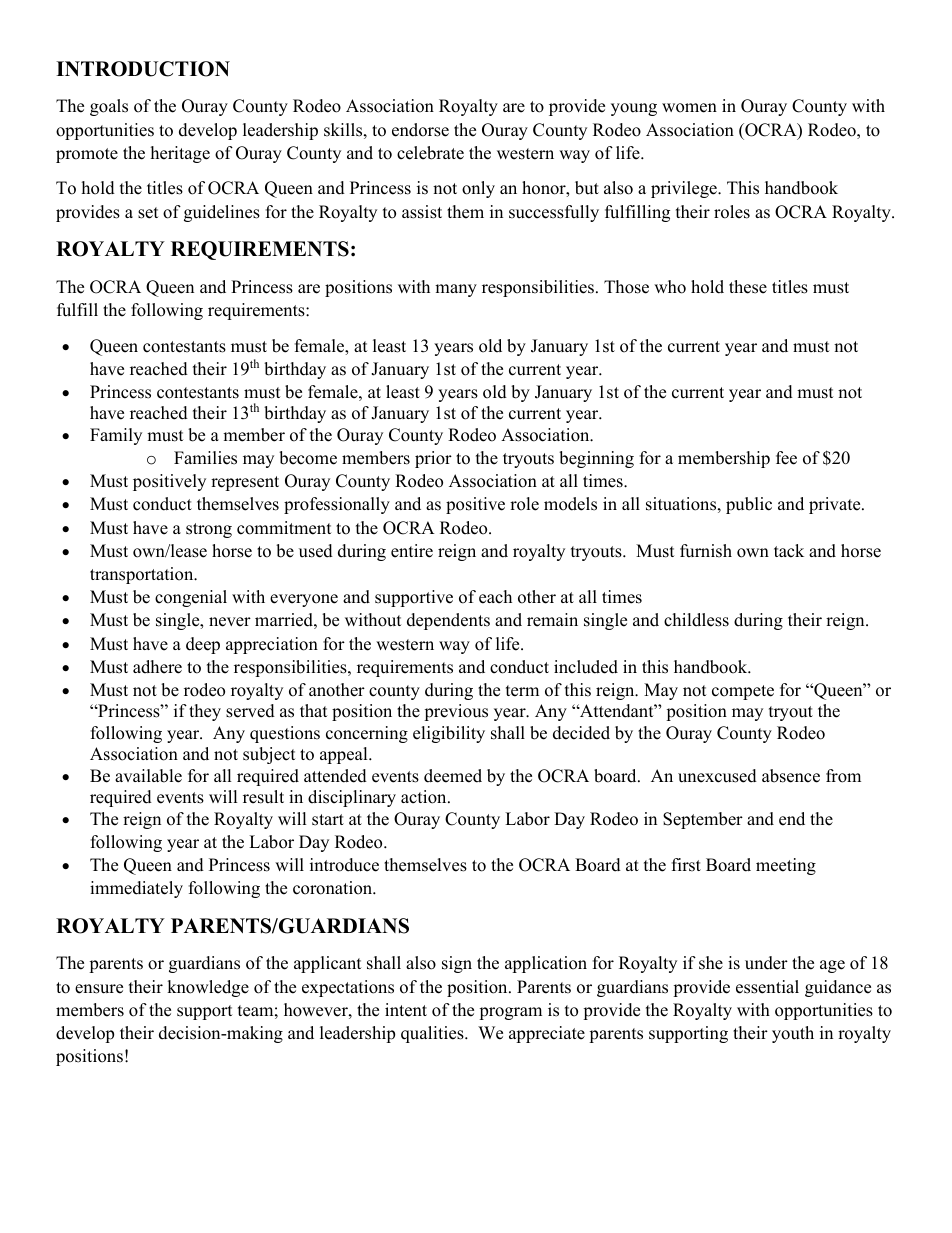 Image resolution: width=952 pixels, height=1233 pixels. Describe the element at coordinates (510, 1013) in the screenshot. I see `program` at that location.
